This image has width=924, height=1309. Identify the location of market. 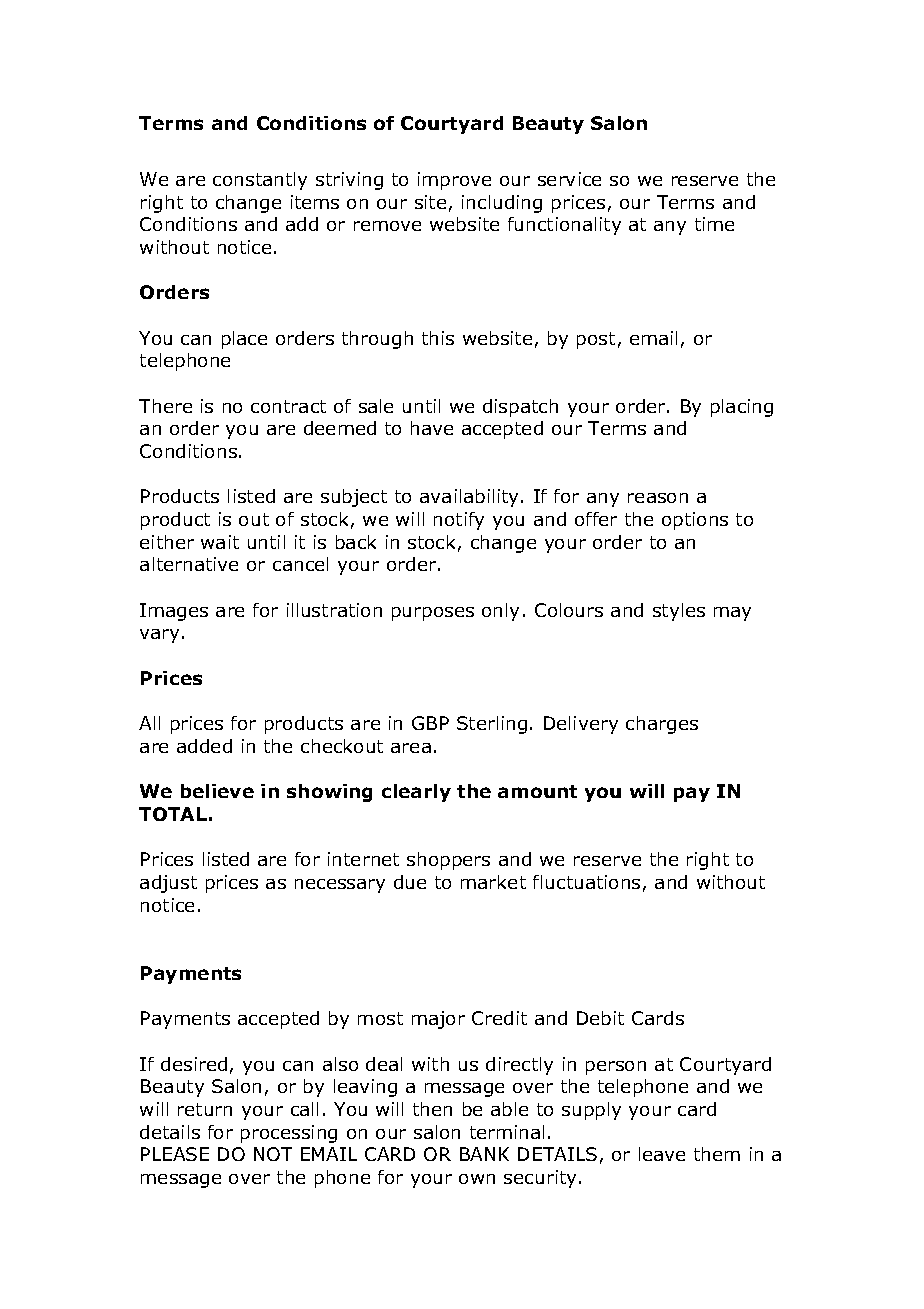
(493, 882).
